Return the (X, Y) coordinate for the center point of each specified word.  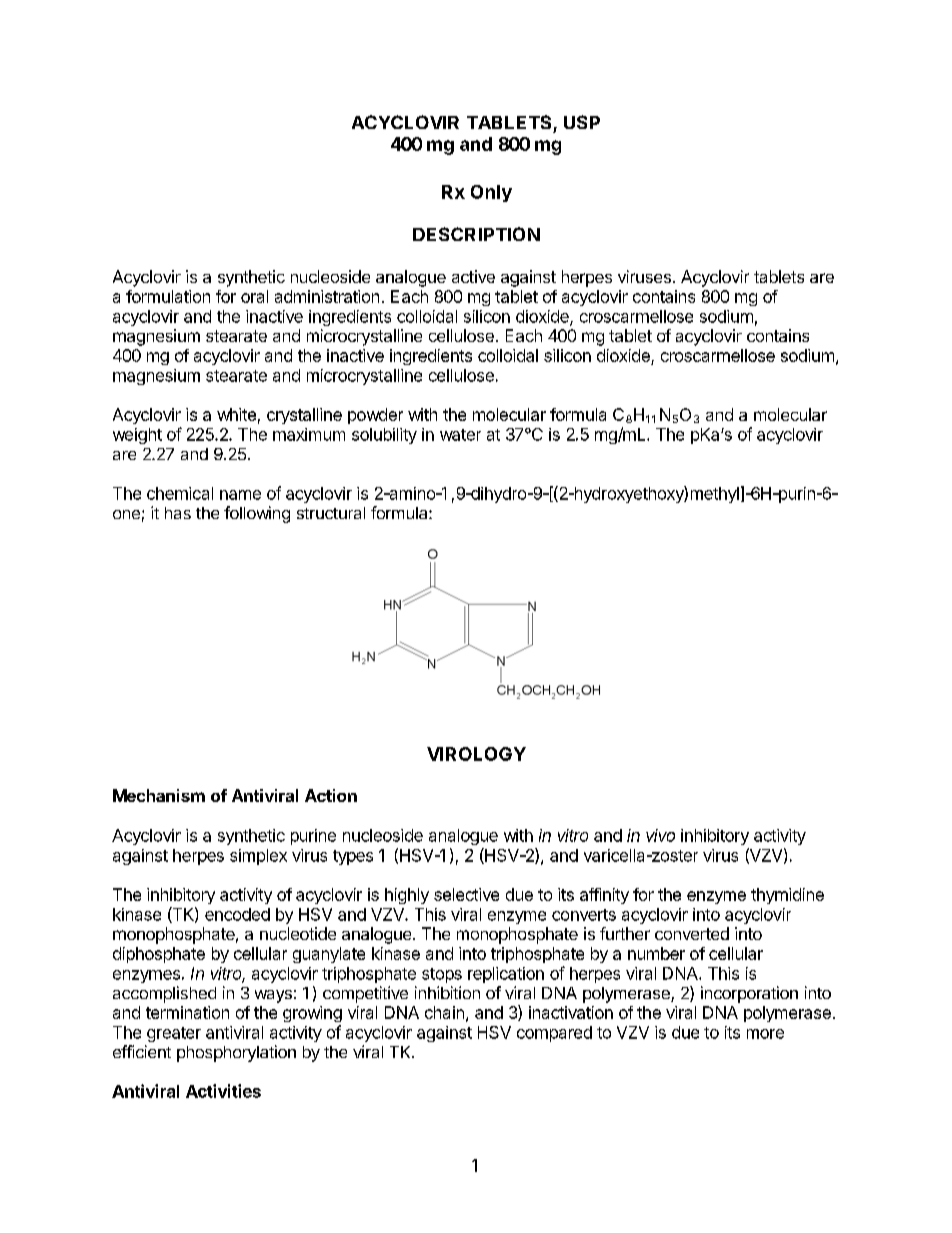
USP (582, 122)
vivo (660, 835)
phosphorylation (236, 1053)
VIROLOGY (476, 754)
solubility (384, 436)
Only (491, 193)
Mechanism (159, 795)
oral (254, 296)
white (236, 414)
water (460, 435)
